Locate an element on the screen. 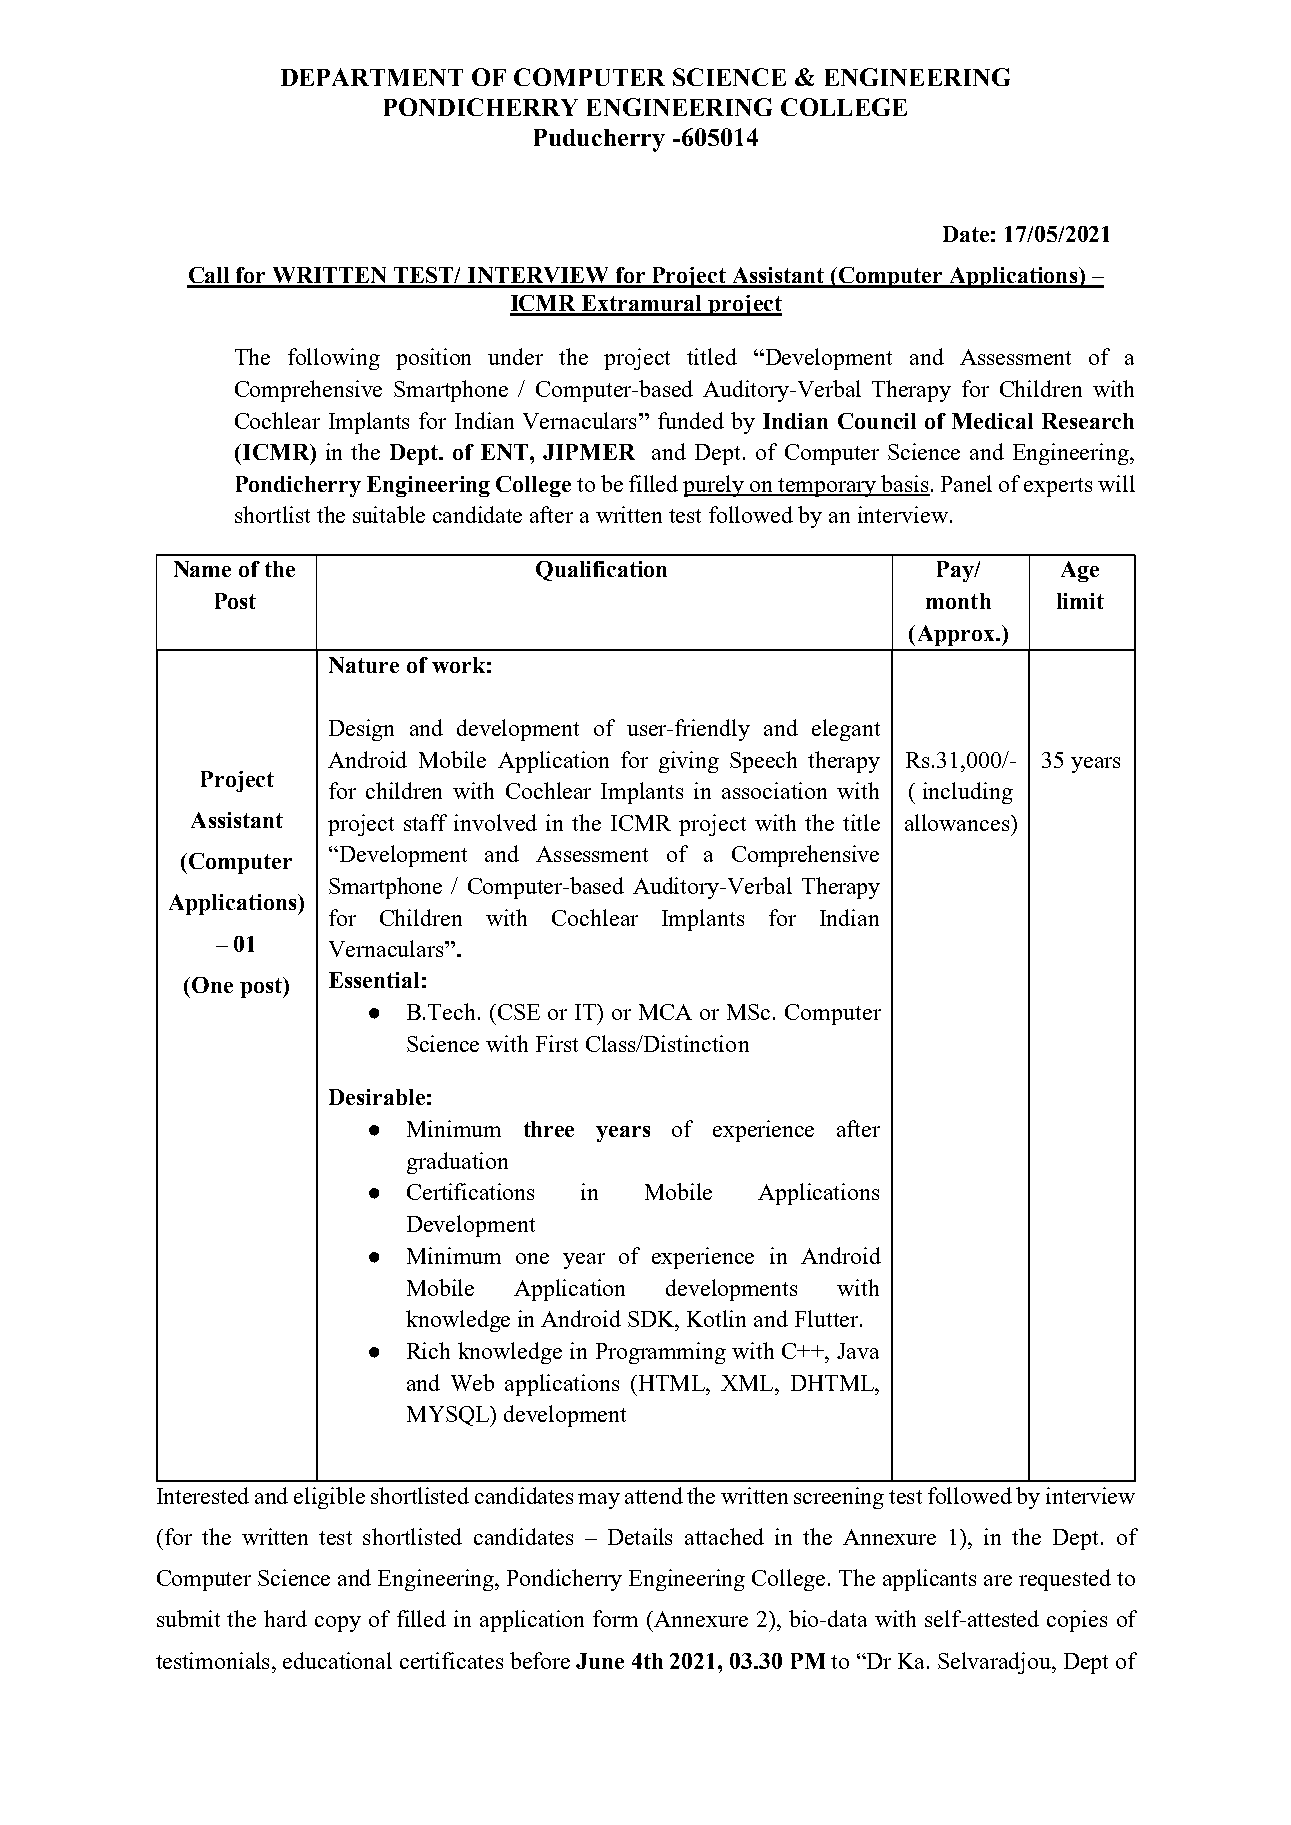 The width and height of the screenshot is (1291, 1825). hard is located at coordinates (285, 1618).
